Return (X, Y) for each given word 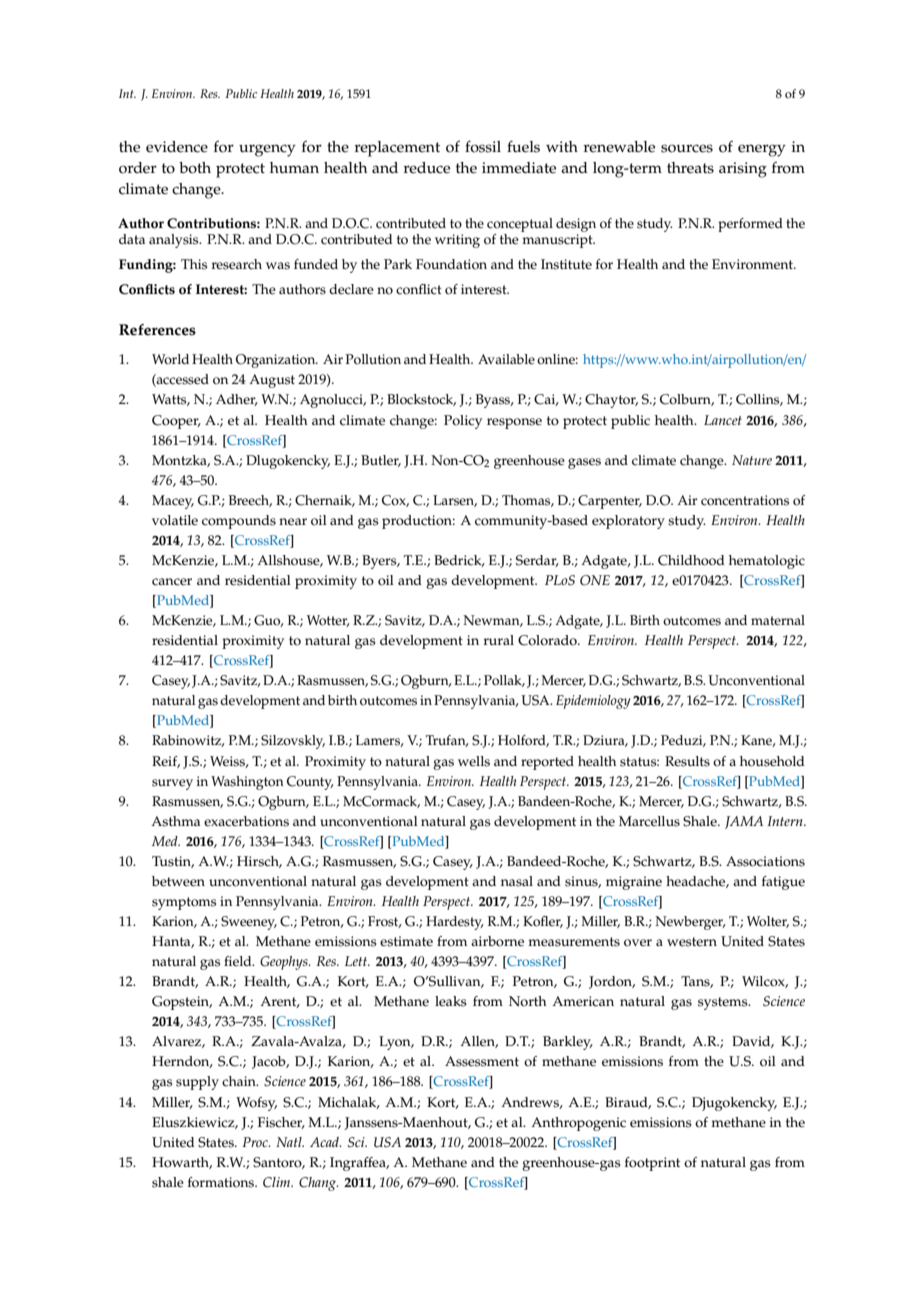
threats (690, 168)
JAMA (744, 822)
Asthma (175, 821)
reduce (426, 168)
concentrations (745, 500)
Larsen (455, 501)
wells (474, 761)
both (195, 168)
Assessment (482, 1061)
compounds (239, 522)
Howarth (182, 1163)
